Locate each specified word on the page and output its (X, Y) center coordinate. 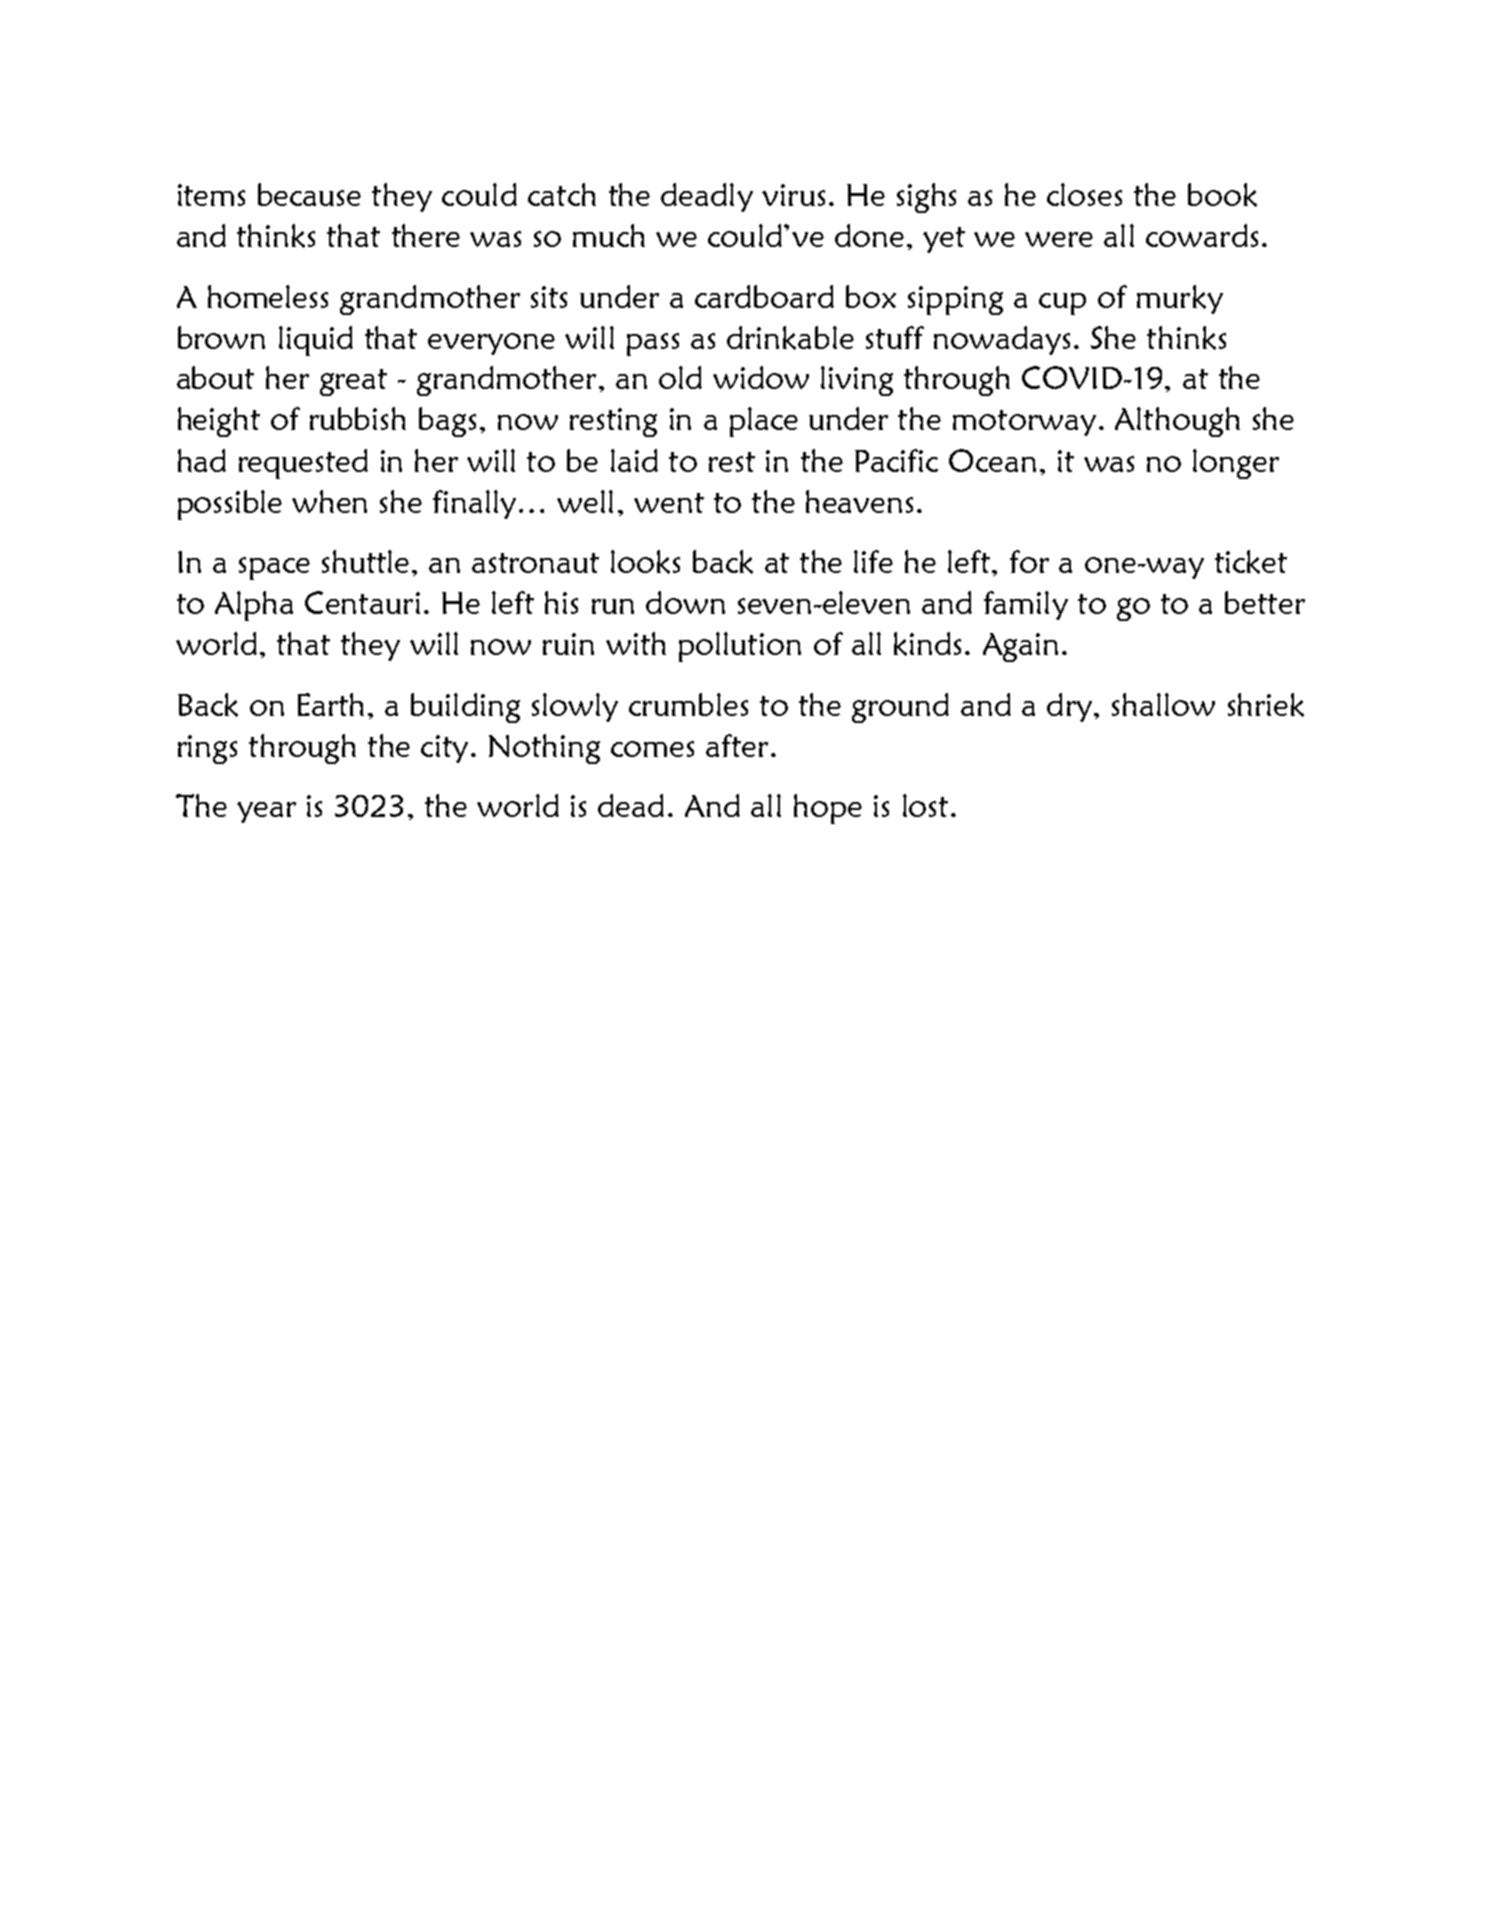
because (309, 194)
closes (1084, 194)
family (1026, 605)
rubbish (358, 418)
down (685, 602)
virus (793, 195)
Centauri (362, 602)
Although (1177, 422)
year (266, 812)
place (764, 422)
